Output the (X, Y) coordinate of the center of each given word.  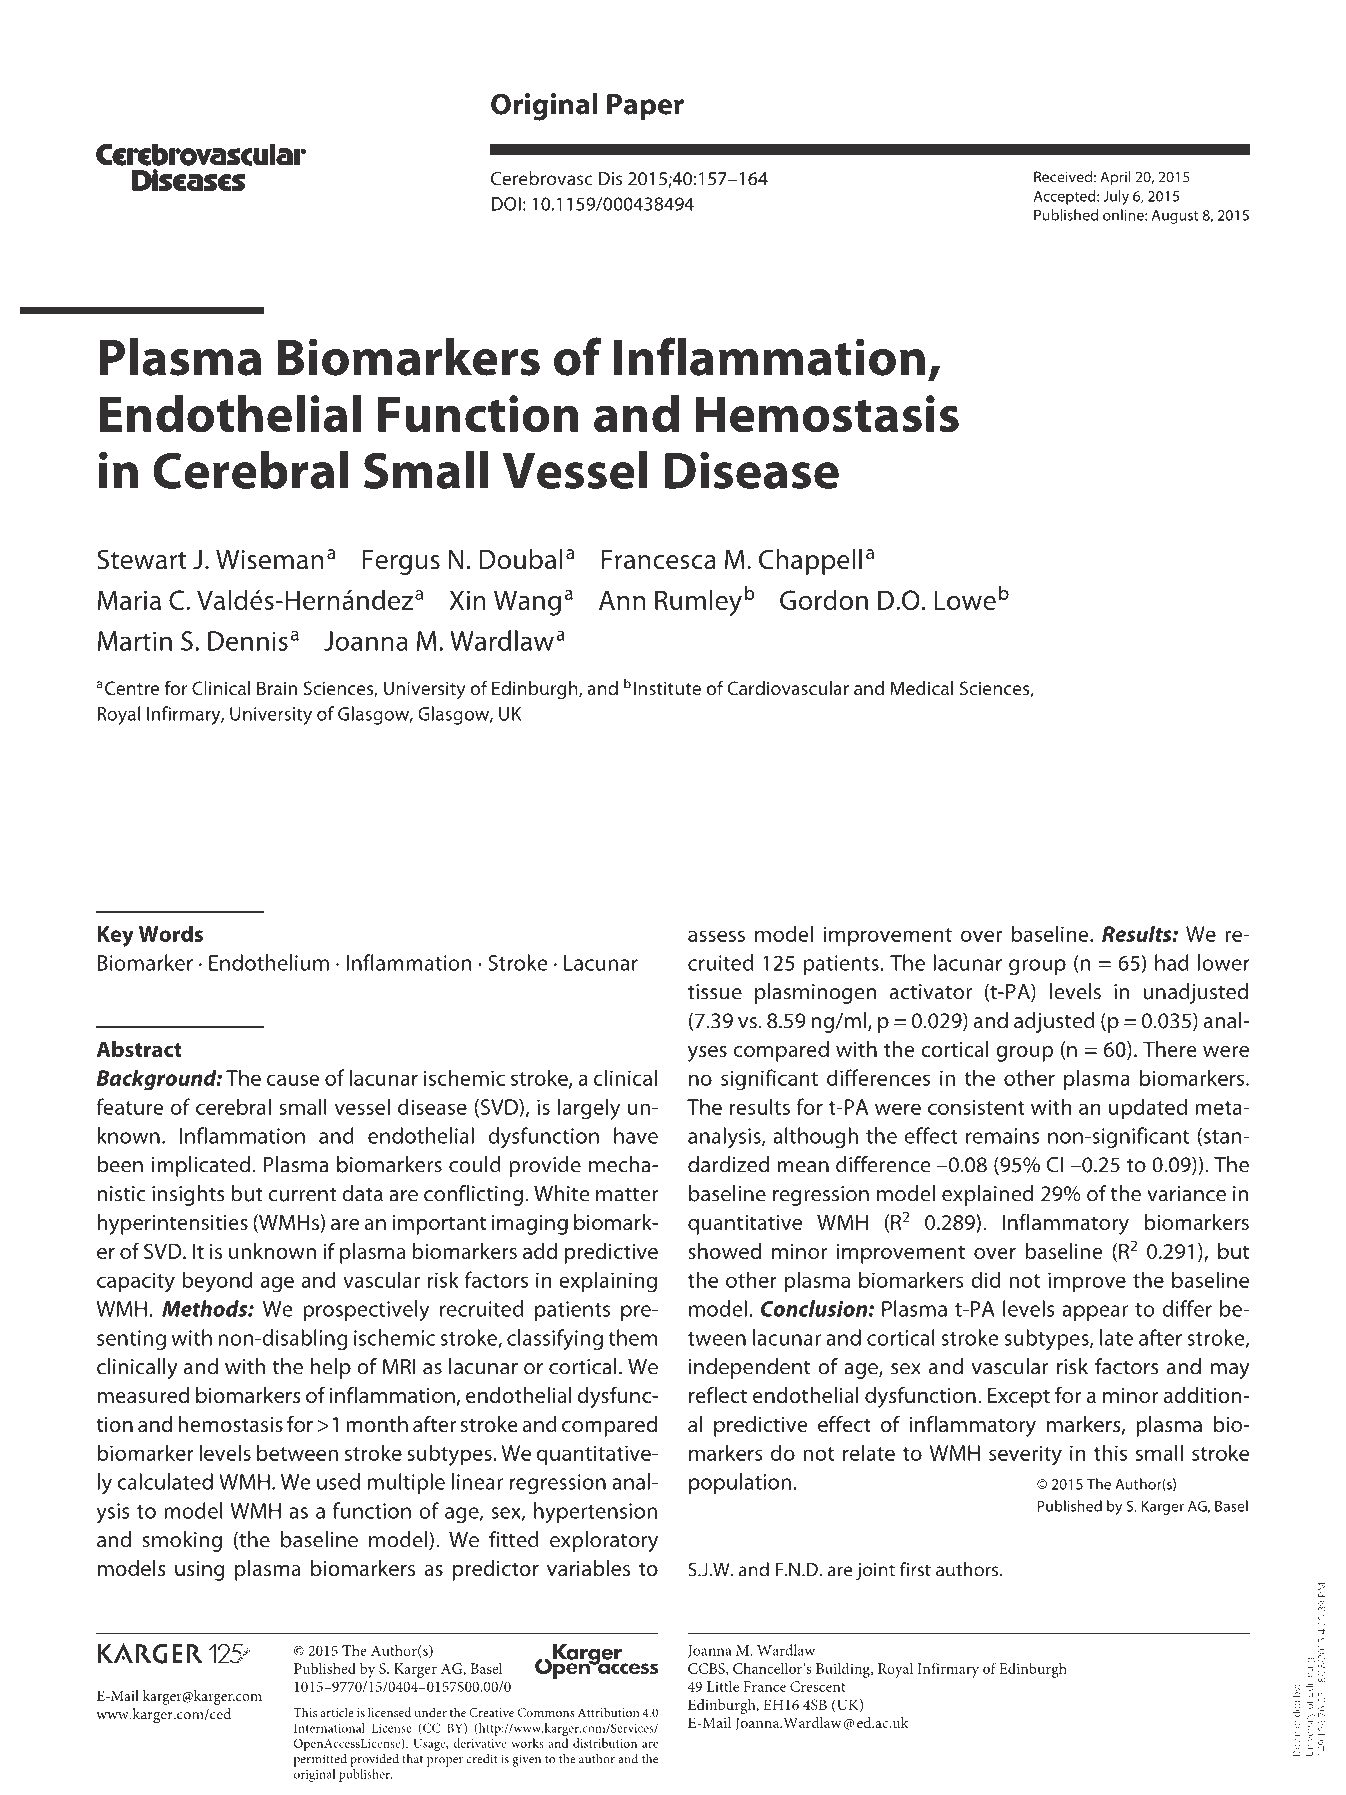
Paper (645, 107)
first (915, 1569)
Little (723, 1686)
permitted (320, 1760)
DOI (506, 204)
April (1115, 178)
